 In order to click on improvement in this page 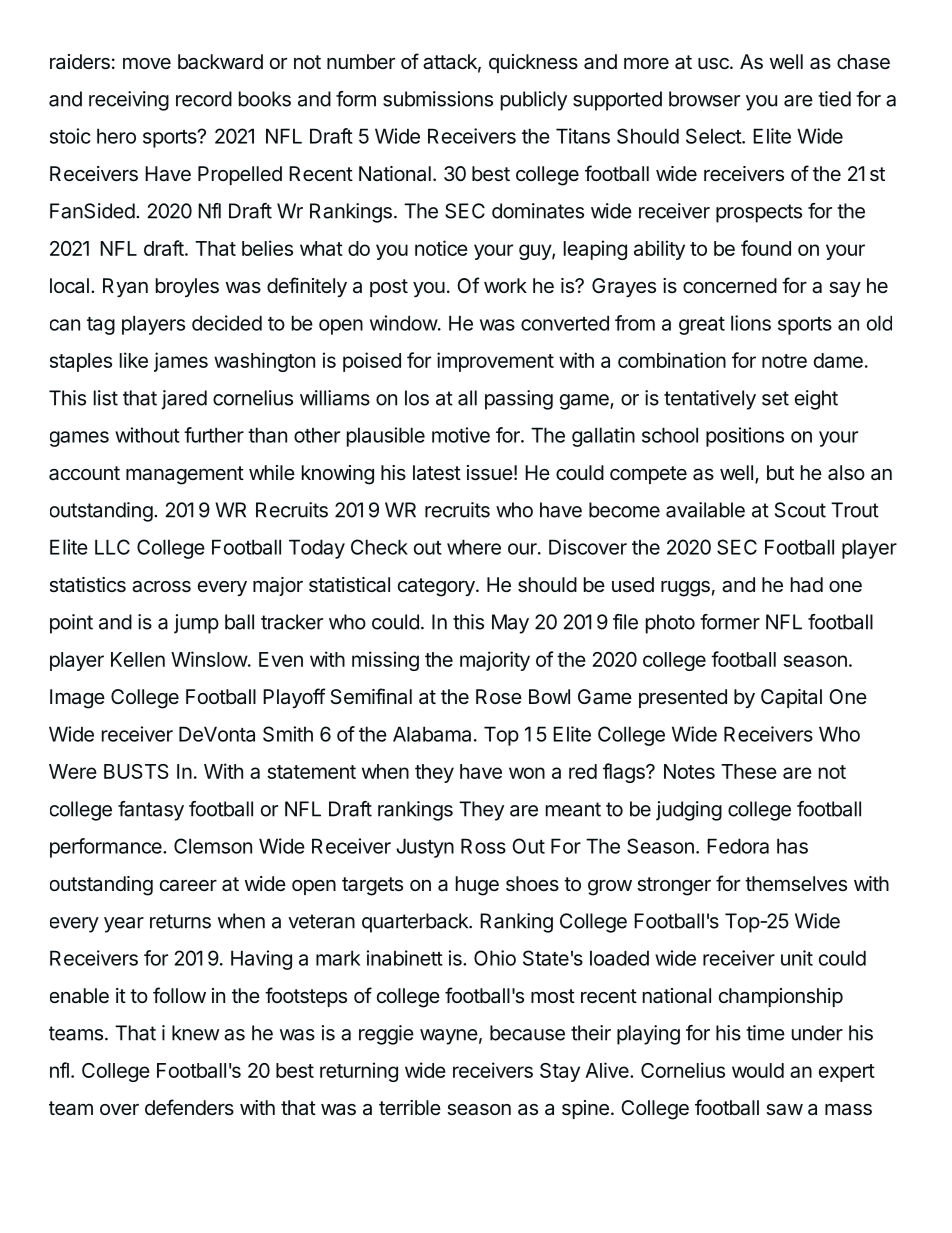, I will do `click(495, 362)`.
